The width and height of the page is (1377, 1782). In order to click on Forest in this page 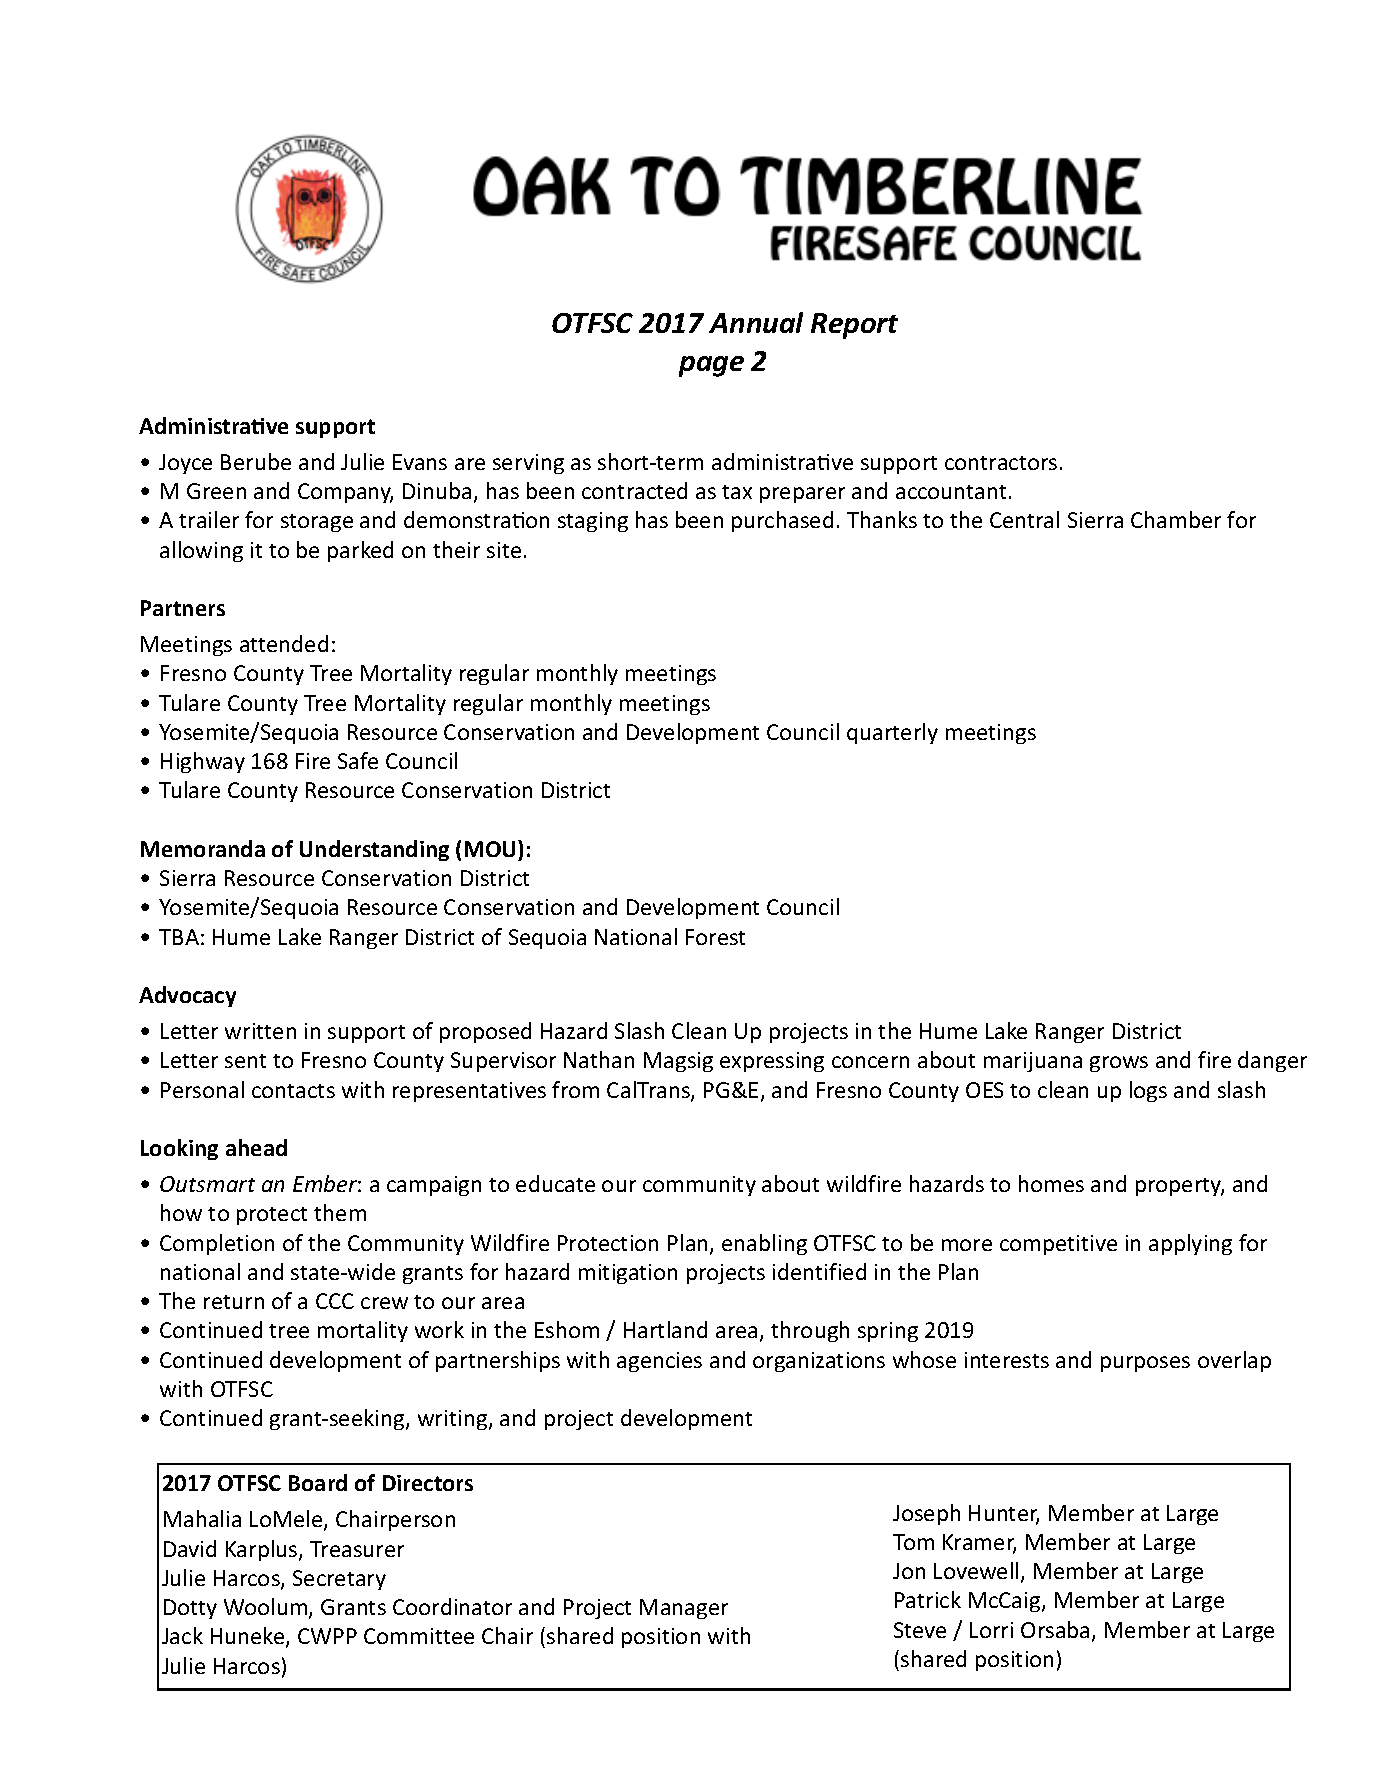, I will do `click(715, 937)`.
